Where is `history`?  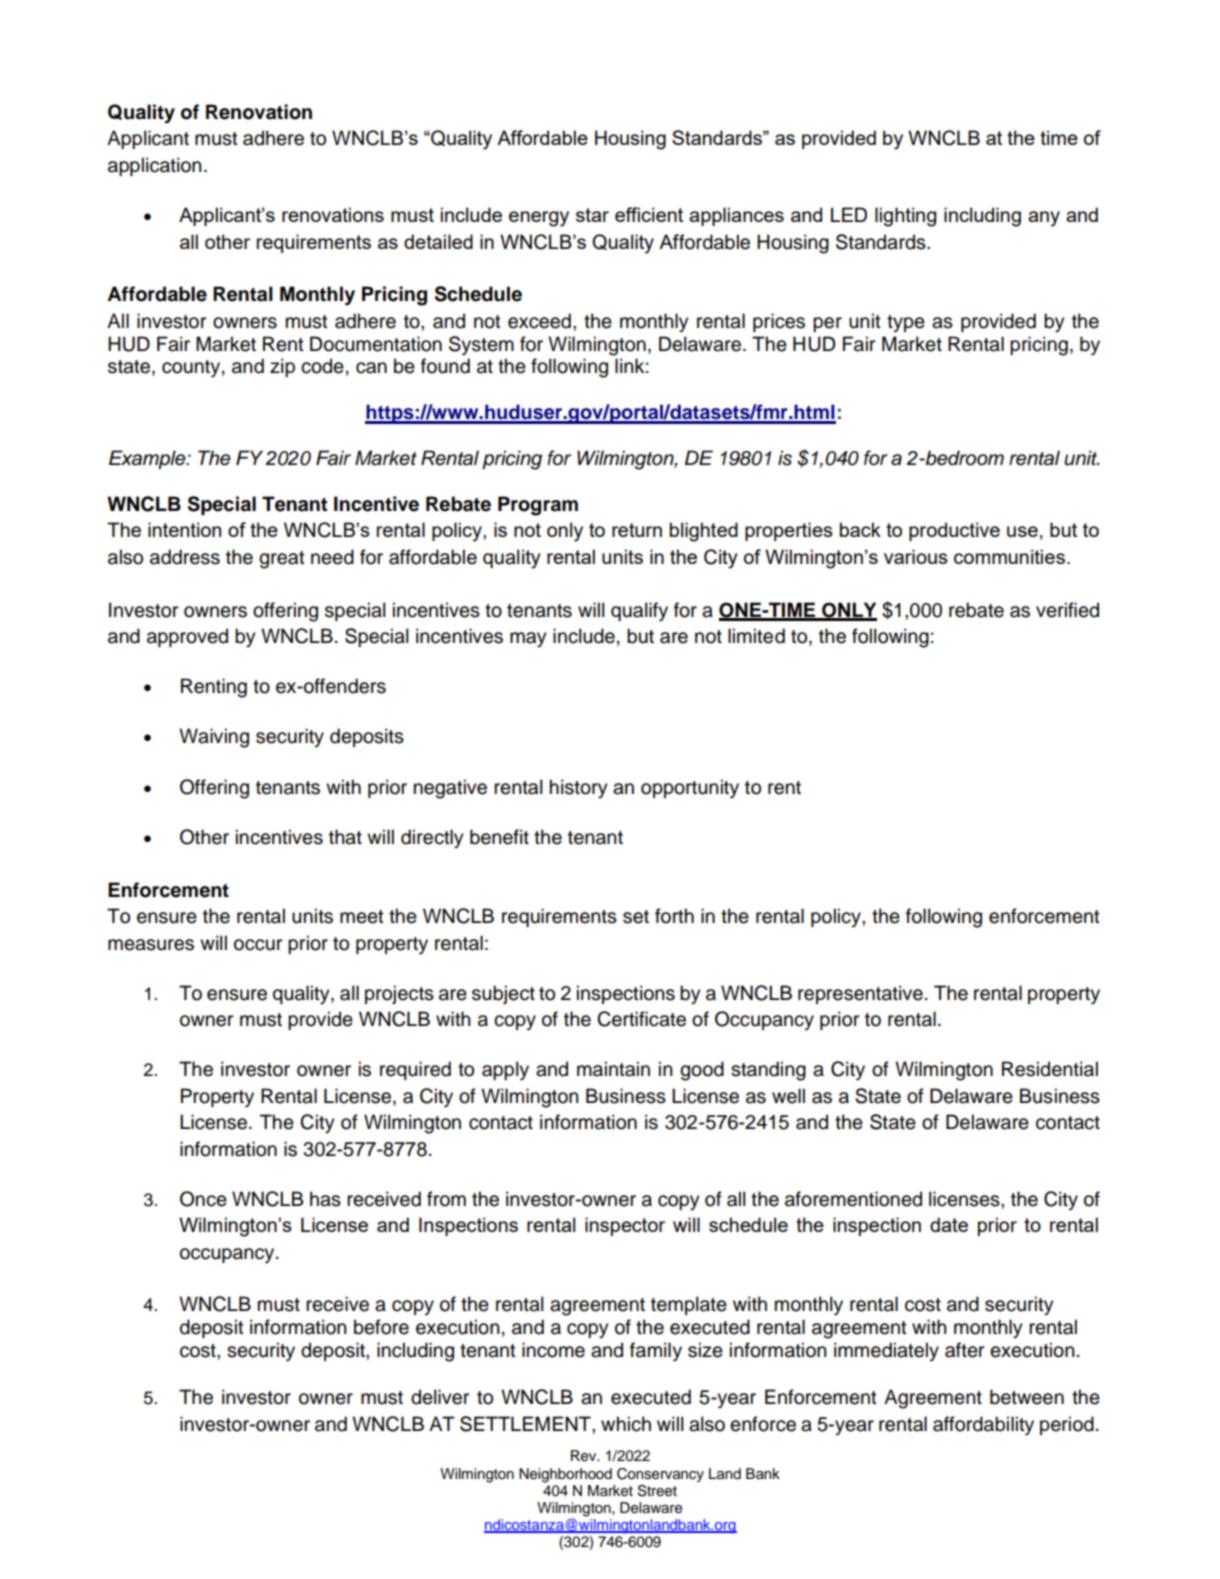 history is located at coordinates (578, 789).
